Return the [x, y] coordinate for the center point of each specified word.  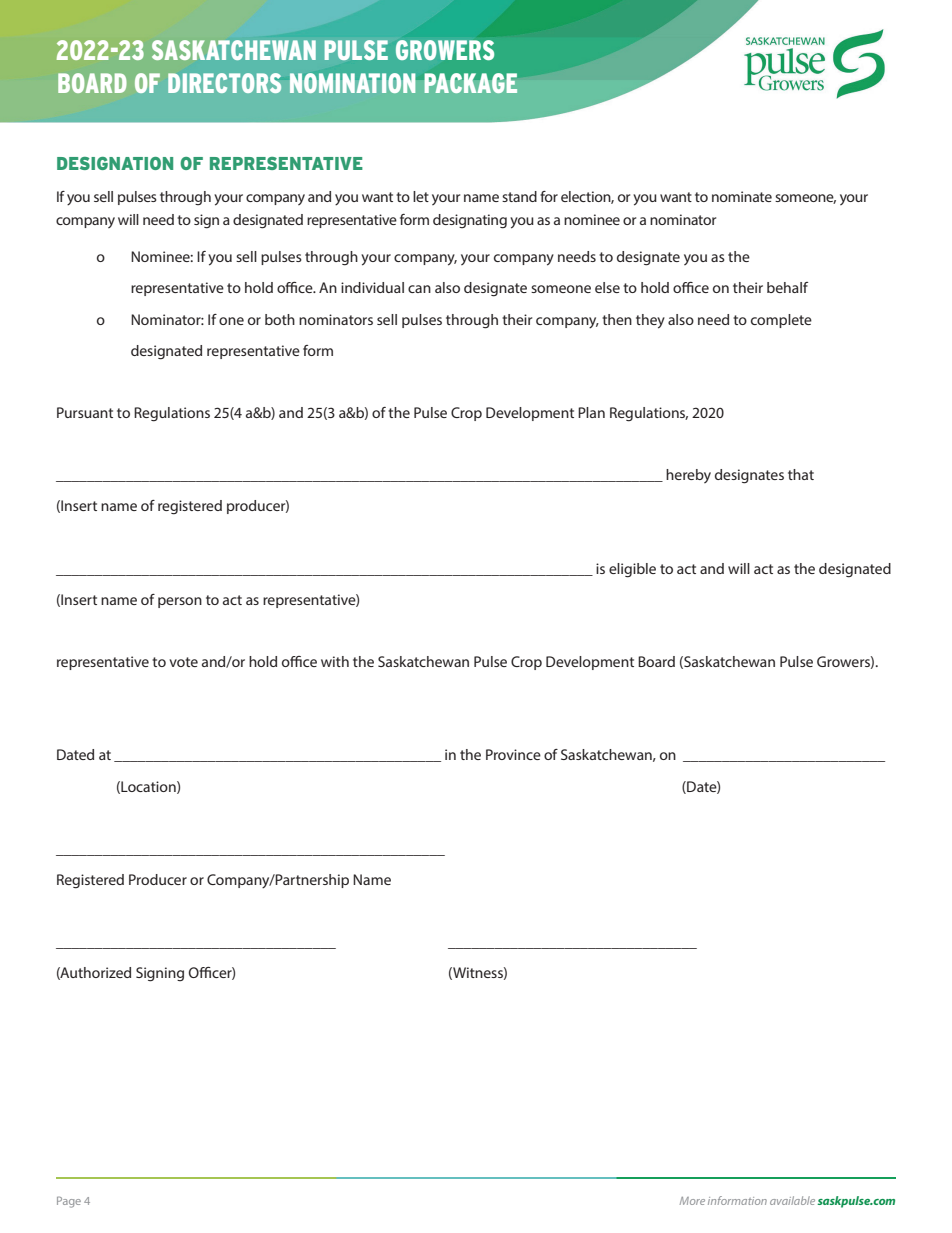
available [792, 1200]
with [335, 661]
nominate [742, 196]
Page [69, 1202]
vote [183, 662]
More [692, 1201]
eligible [632, 570]
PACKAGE [470, 83]
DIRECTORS [224, 83]
